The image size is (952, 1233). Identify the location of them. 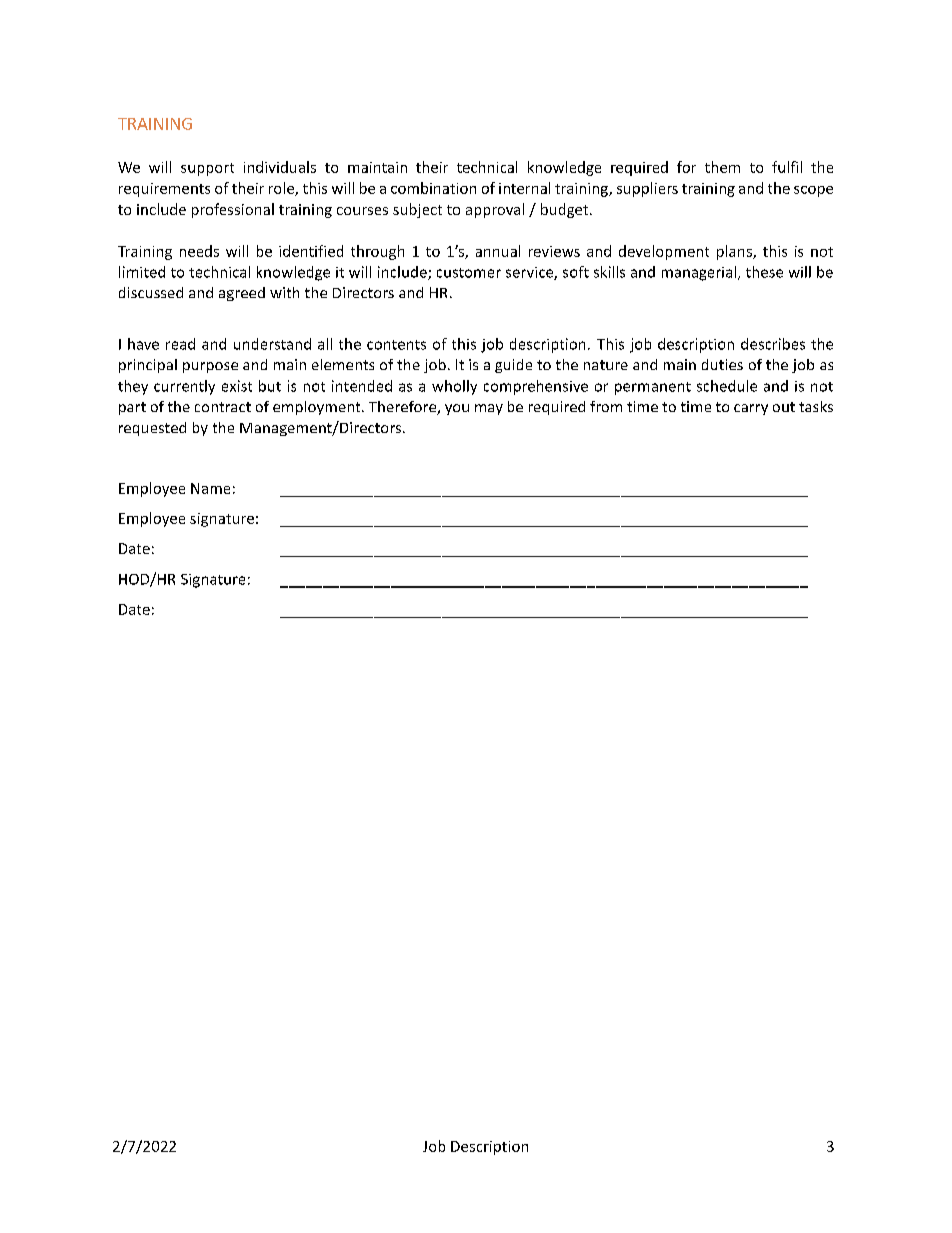
(722, 167).
